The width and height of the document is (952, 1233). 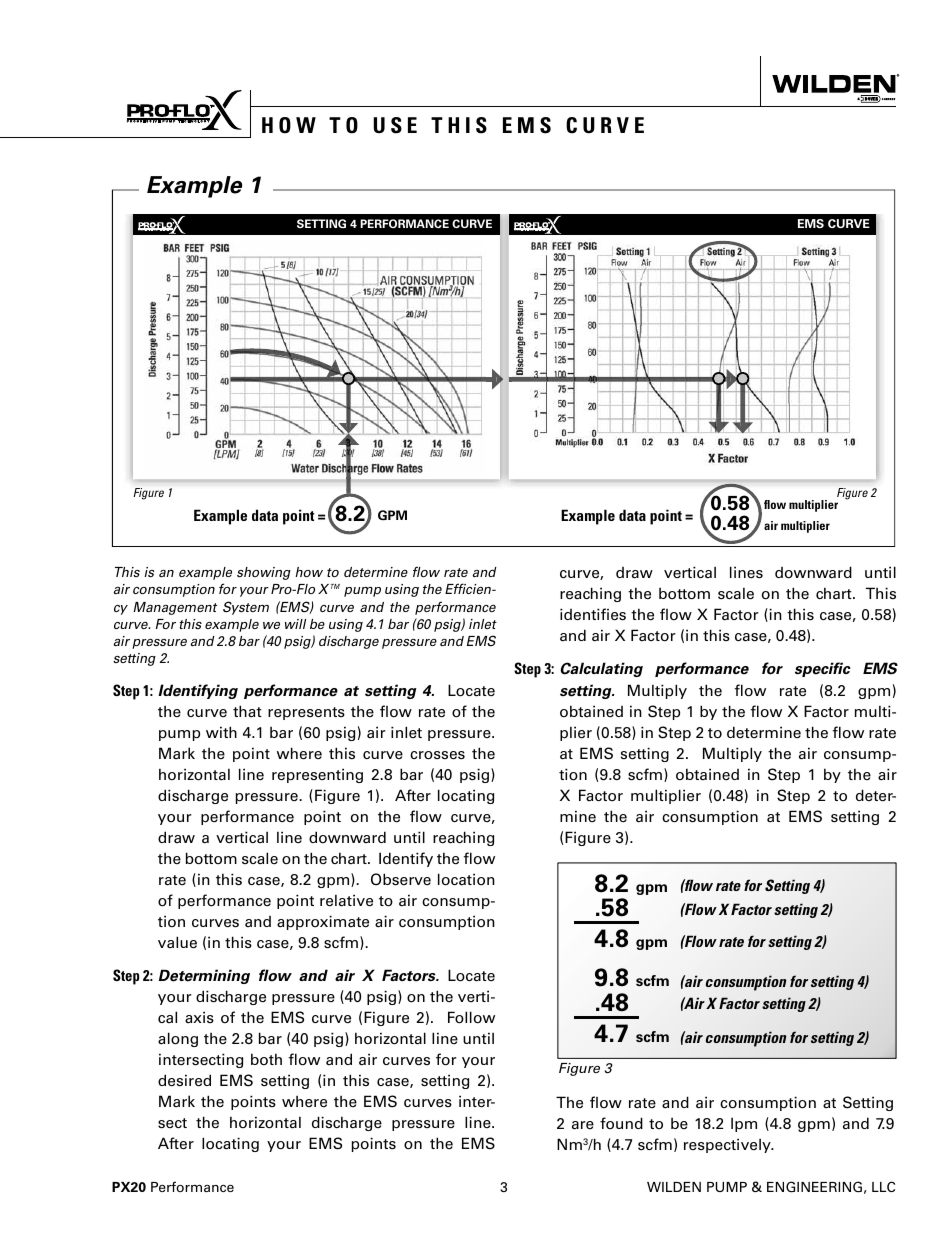 What do you see at coordinates (323, 922) in the document?
I see `approximate` at bounding box center [323, 922].
